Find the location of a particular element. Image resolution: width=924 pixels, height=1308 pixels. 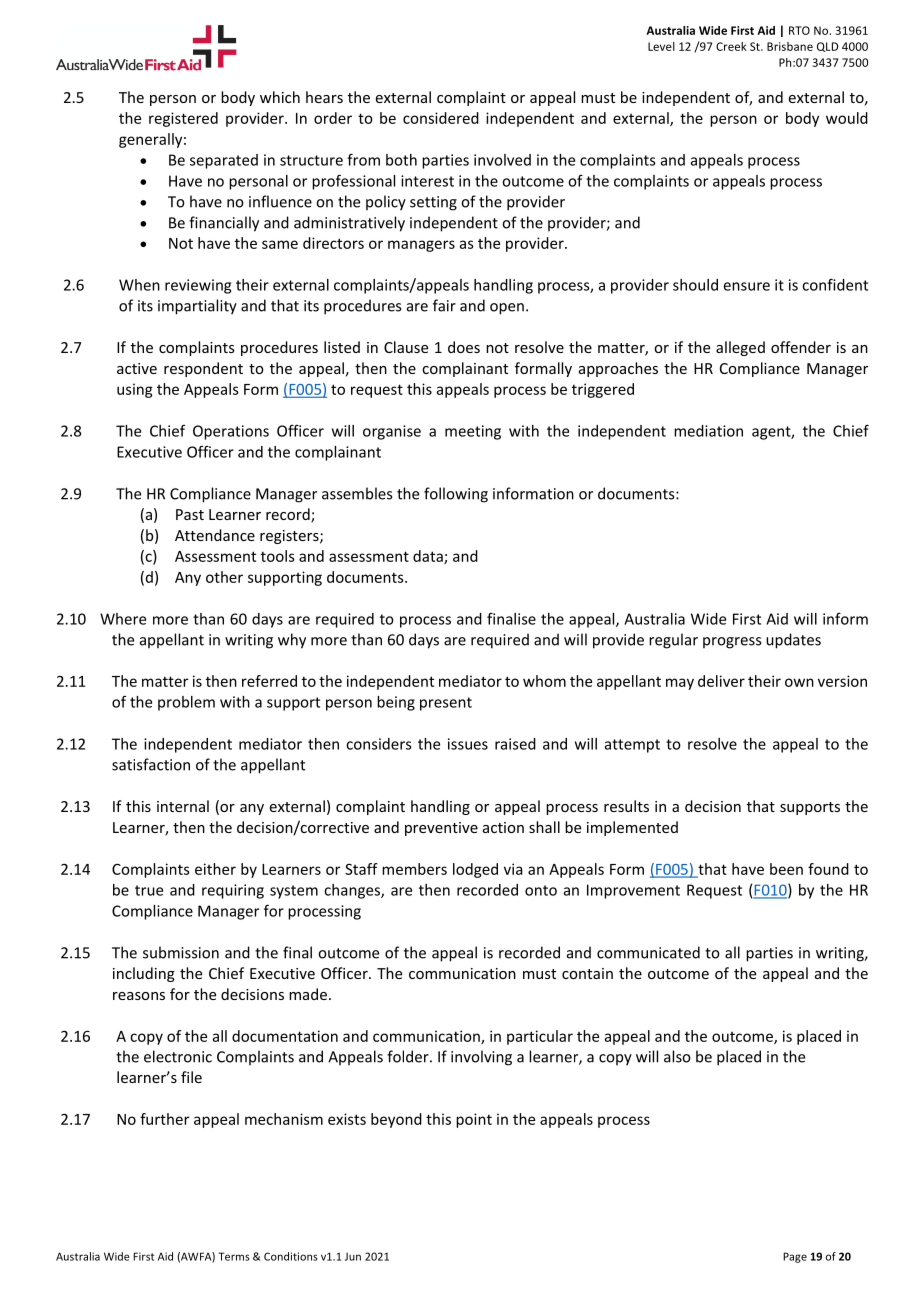

Operations is located at coordinates (231, 432).
